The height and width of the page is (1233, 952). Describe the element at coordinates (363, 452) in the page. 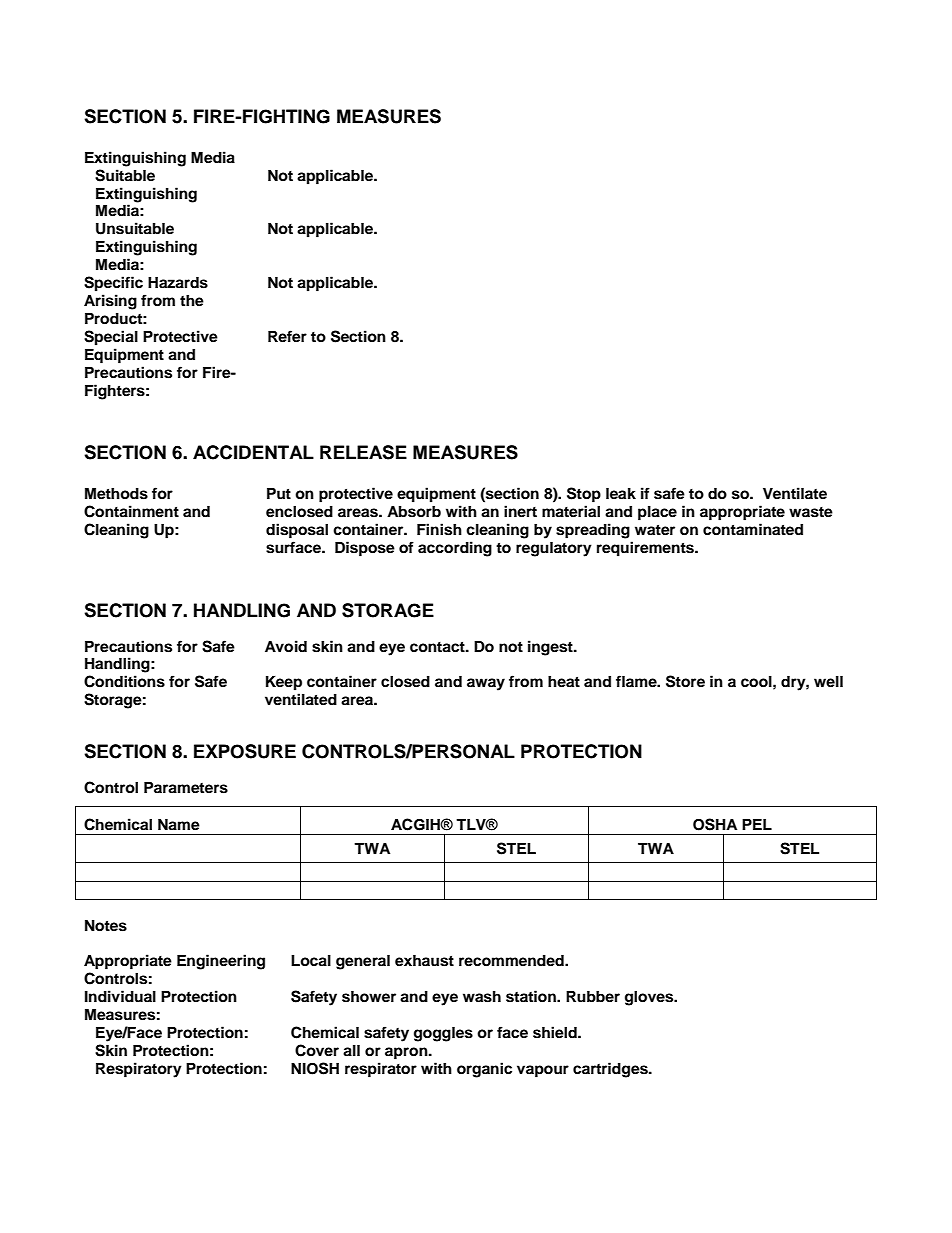

I see `RELEASE` at that location.
